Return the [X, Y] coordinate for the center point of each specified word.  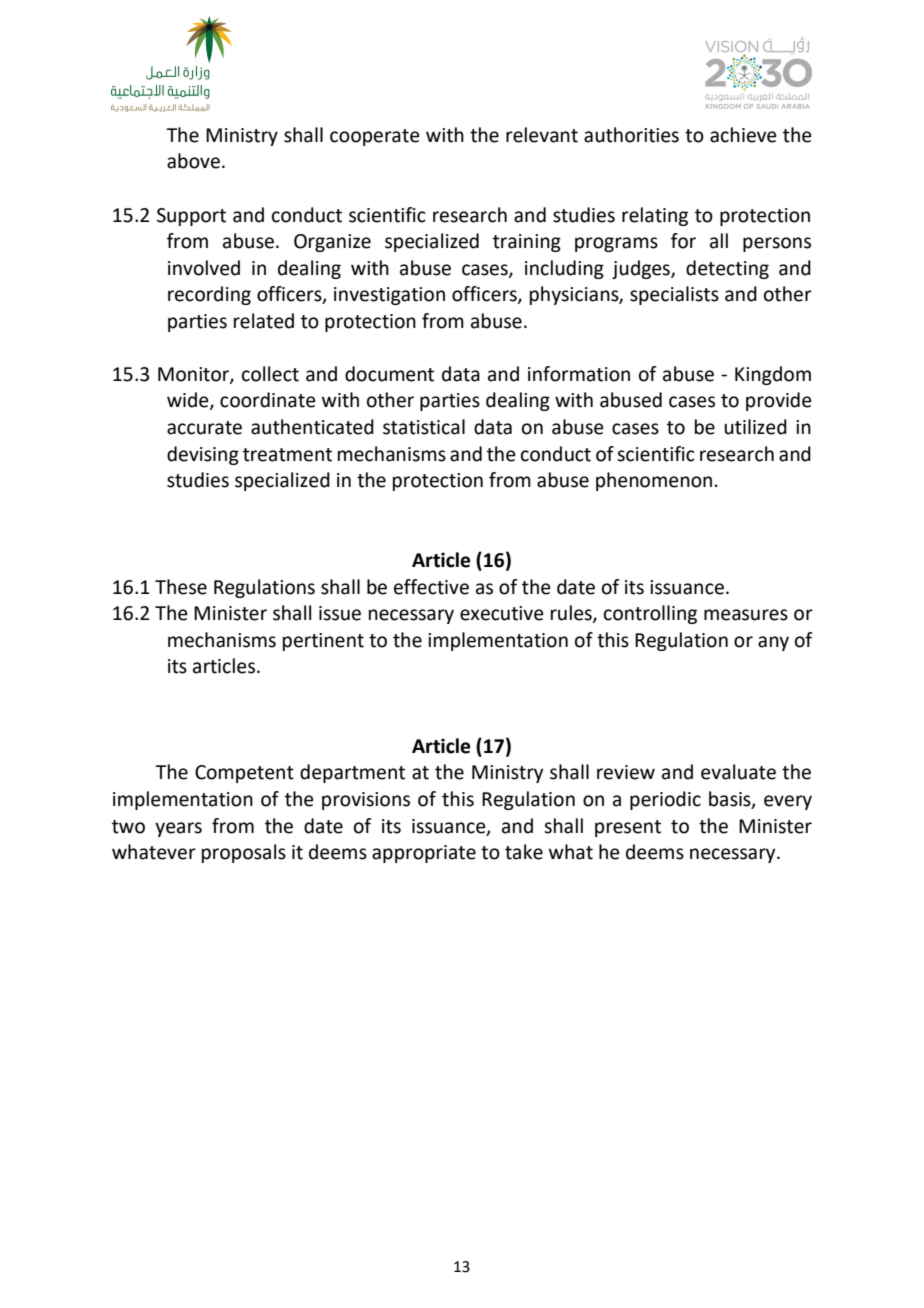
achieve [743, 135]
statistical [424, 427]
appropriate [424, 854]
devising [203, 455]
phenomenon [654, 481]
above [193, 161]
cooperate [375, 137]
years [178, 829]
